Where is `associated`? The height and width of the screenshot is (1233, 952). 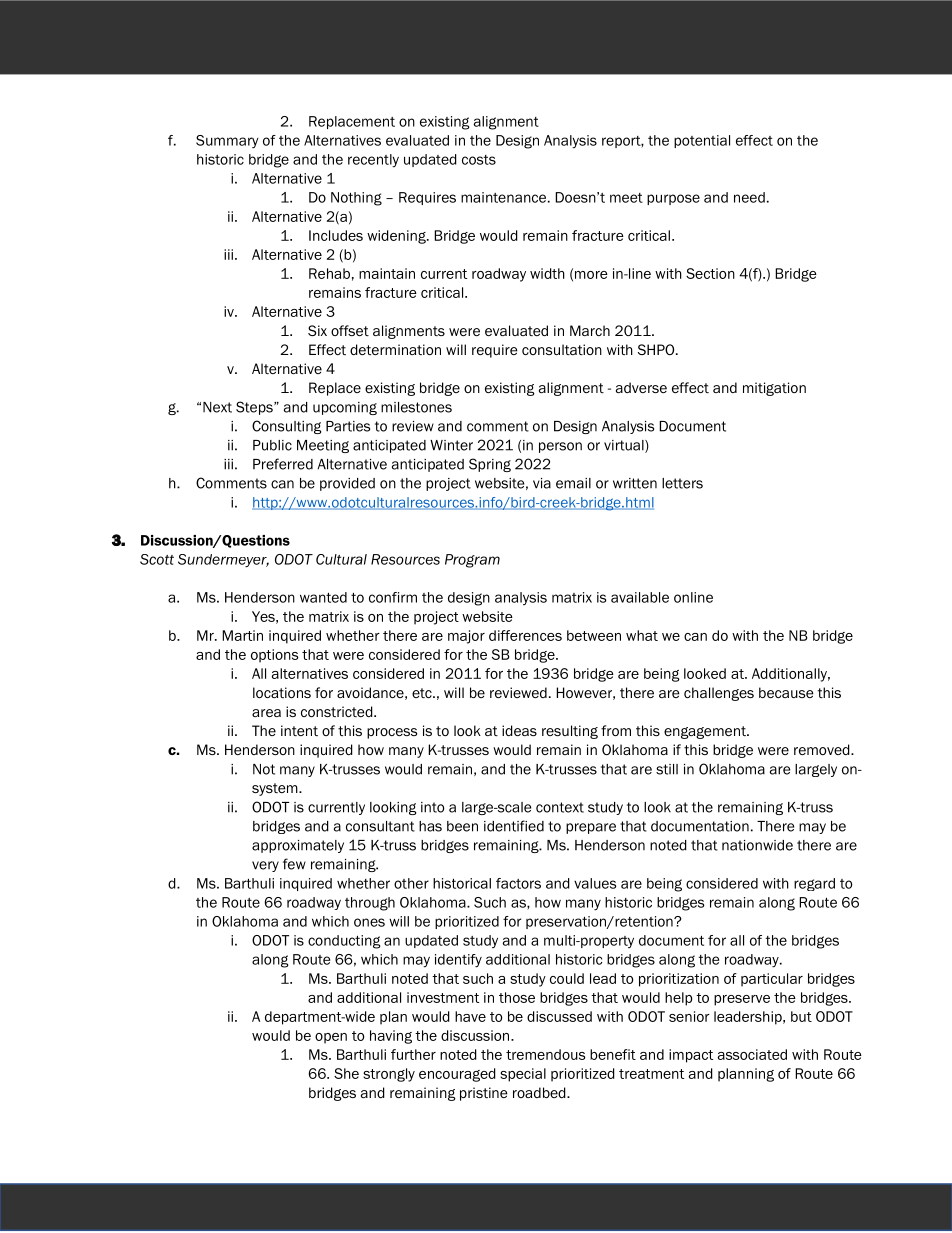
associated is located at coordinates (752, 1054).
